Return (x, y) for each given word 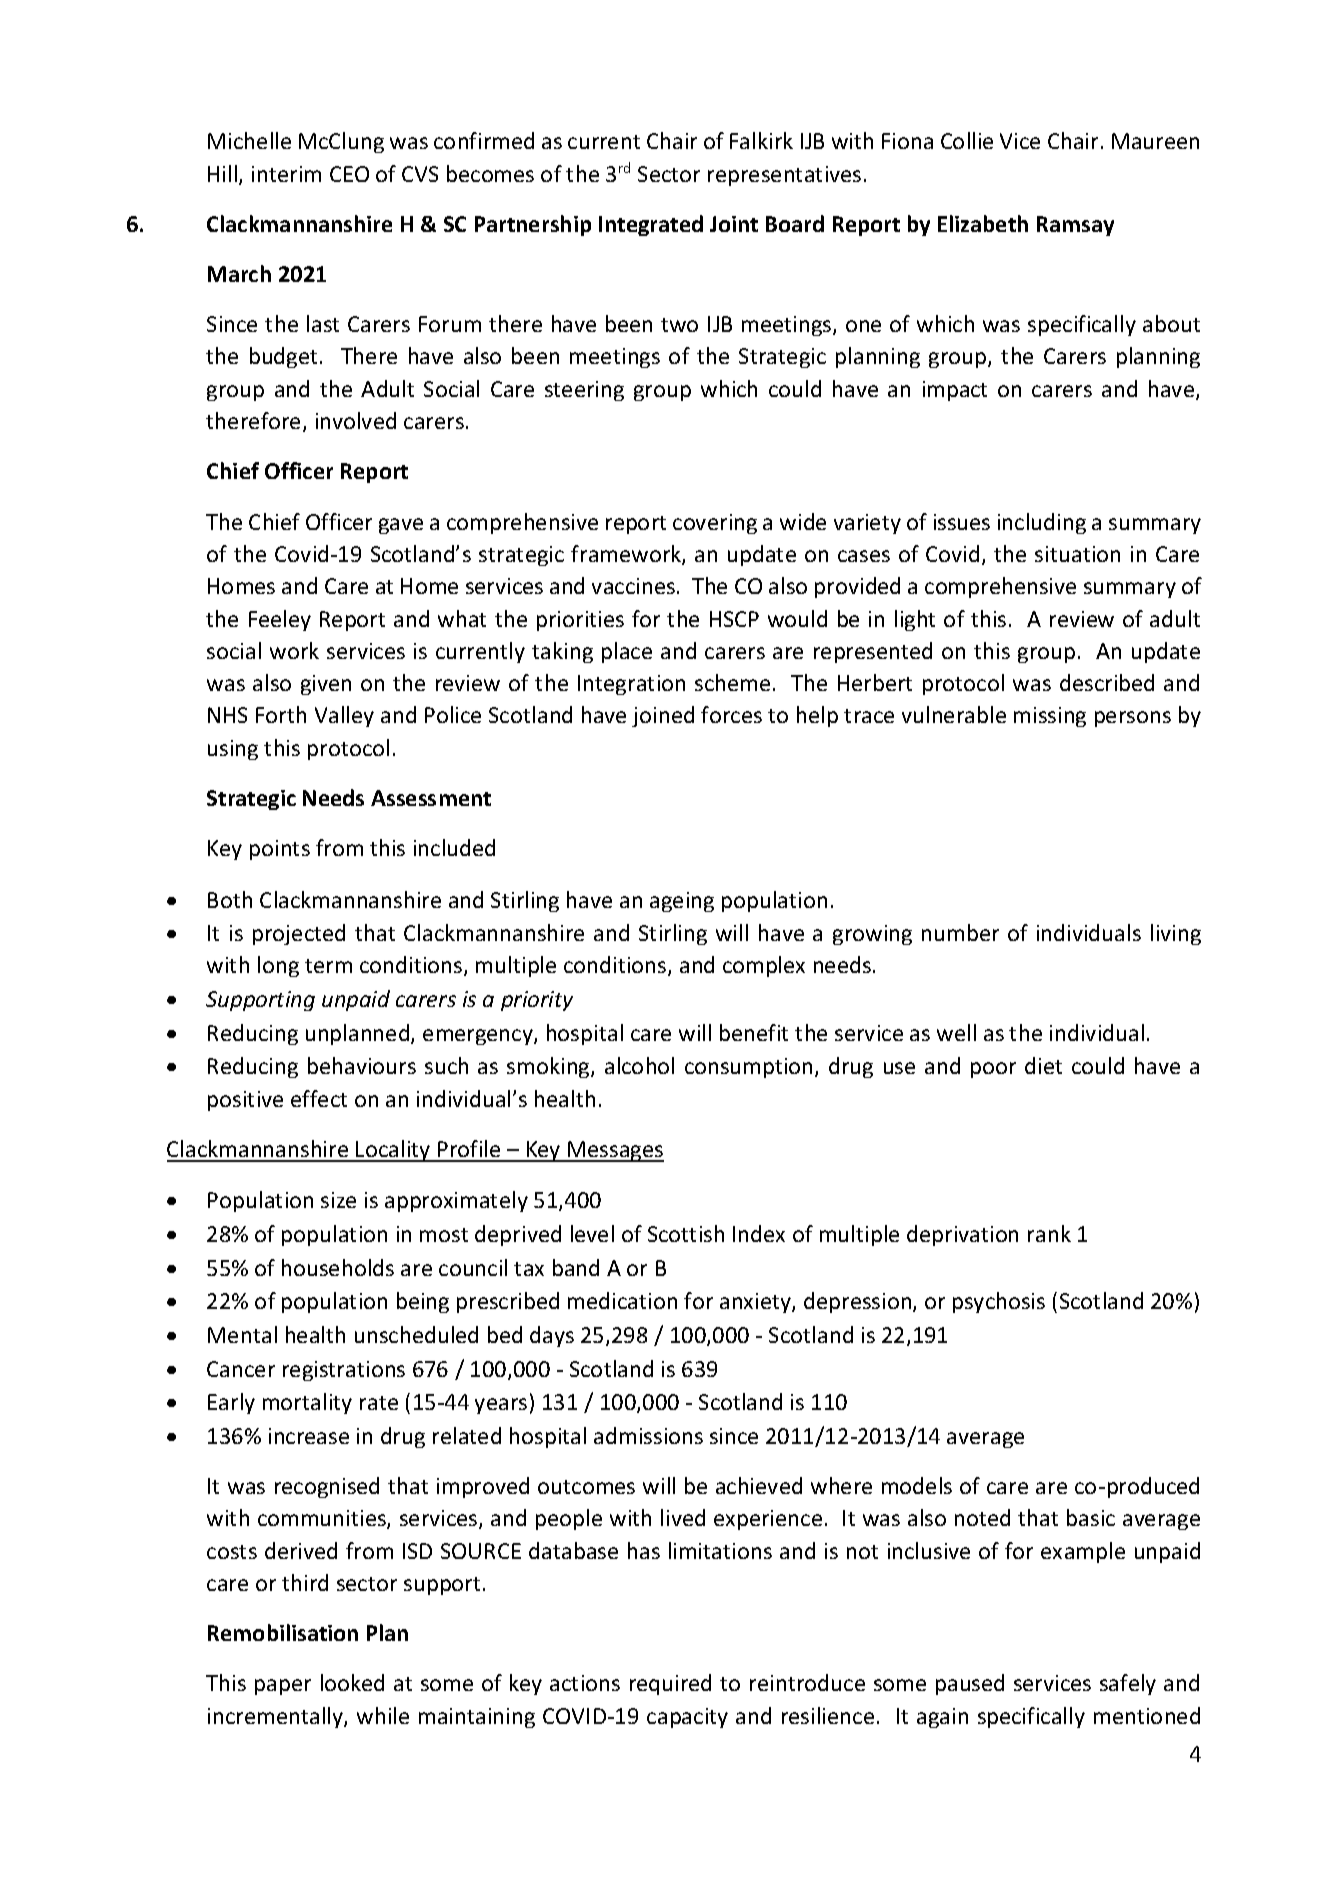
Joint (734, 224)
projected (299, 934)
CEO (349, 174)
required (670, 1684)
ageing (682, 902)
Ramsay (1075, 226)
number (960, 932)
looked (352, 1682)
